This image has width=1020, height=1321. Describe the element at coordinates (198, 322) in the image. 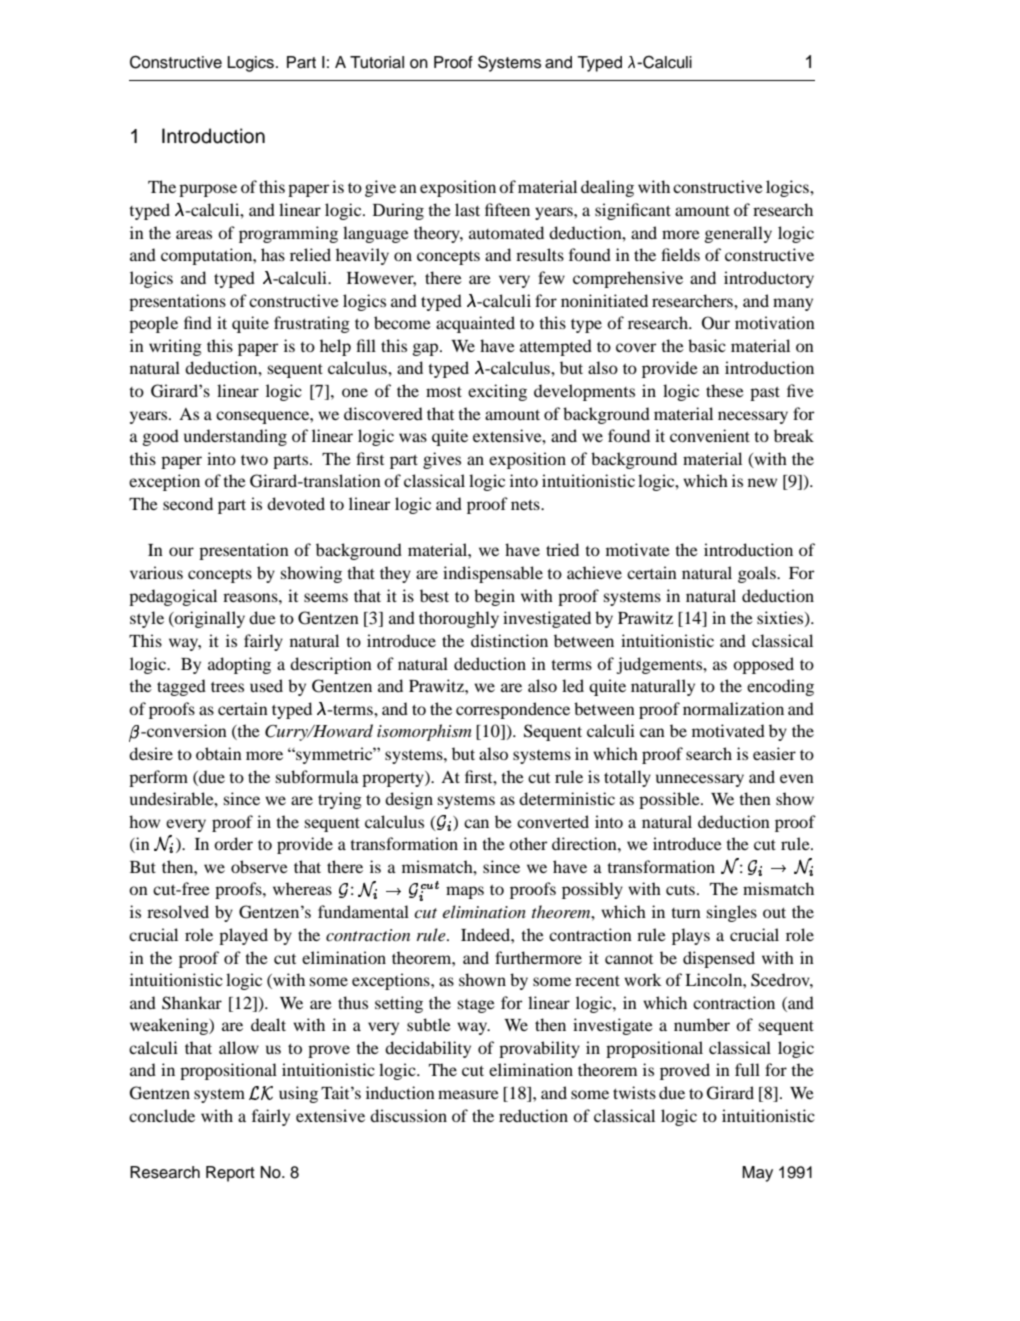

I see `find` at that location.
